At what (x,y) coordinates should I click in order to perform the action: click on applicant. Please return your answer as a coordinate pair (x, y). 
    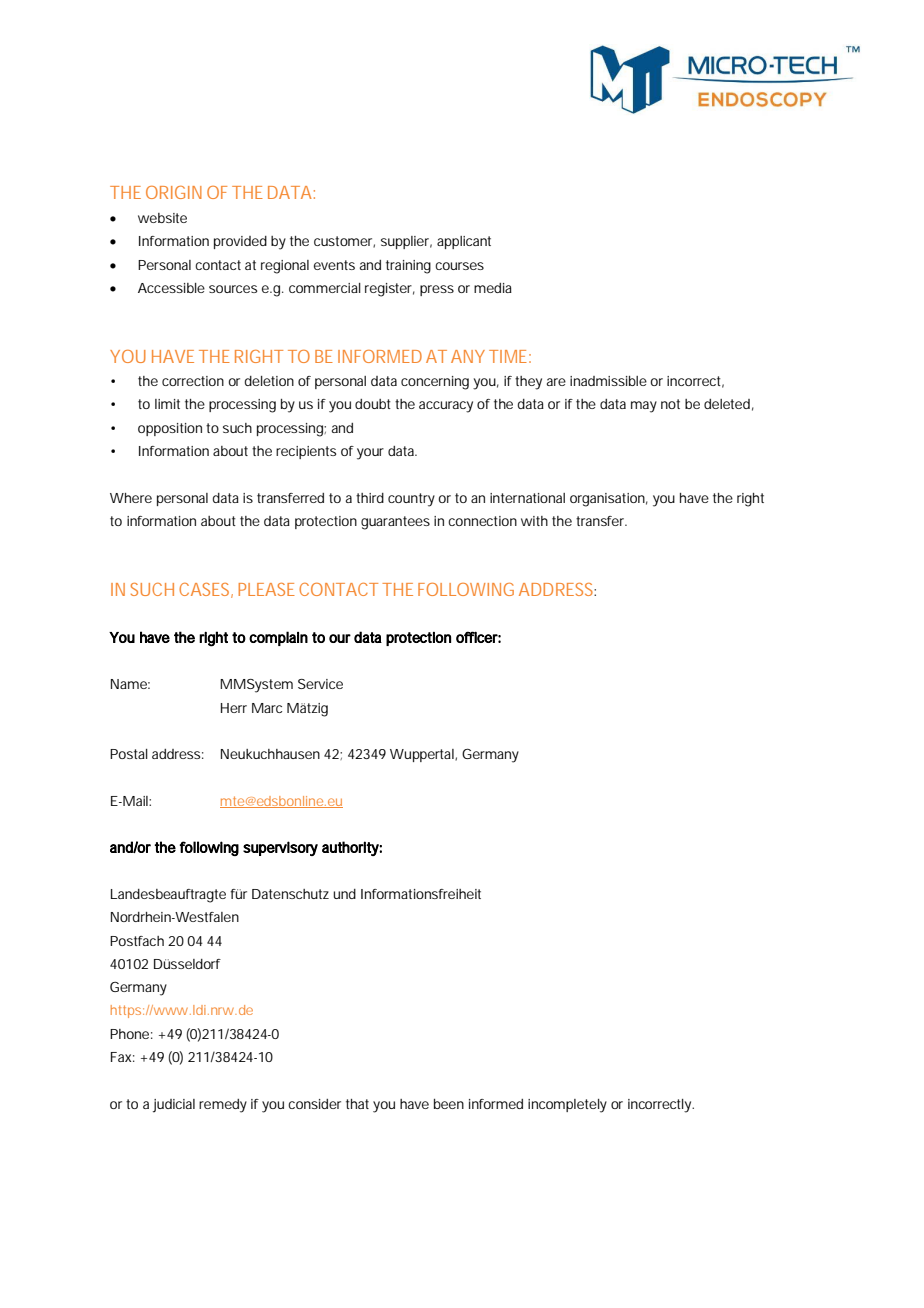
    Looking at the image, I should click on (464, 242).
